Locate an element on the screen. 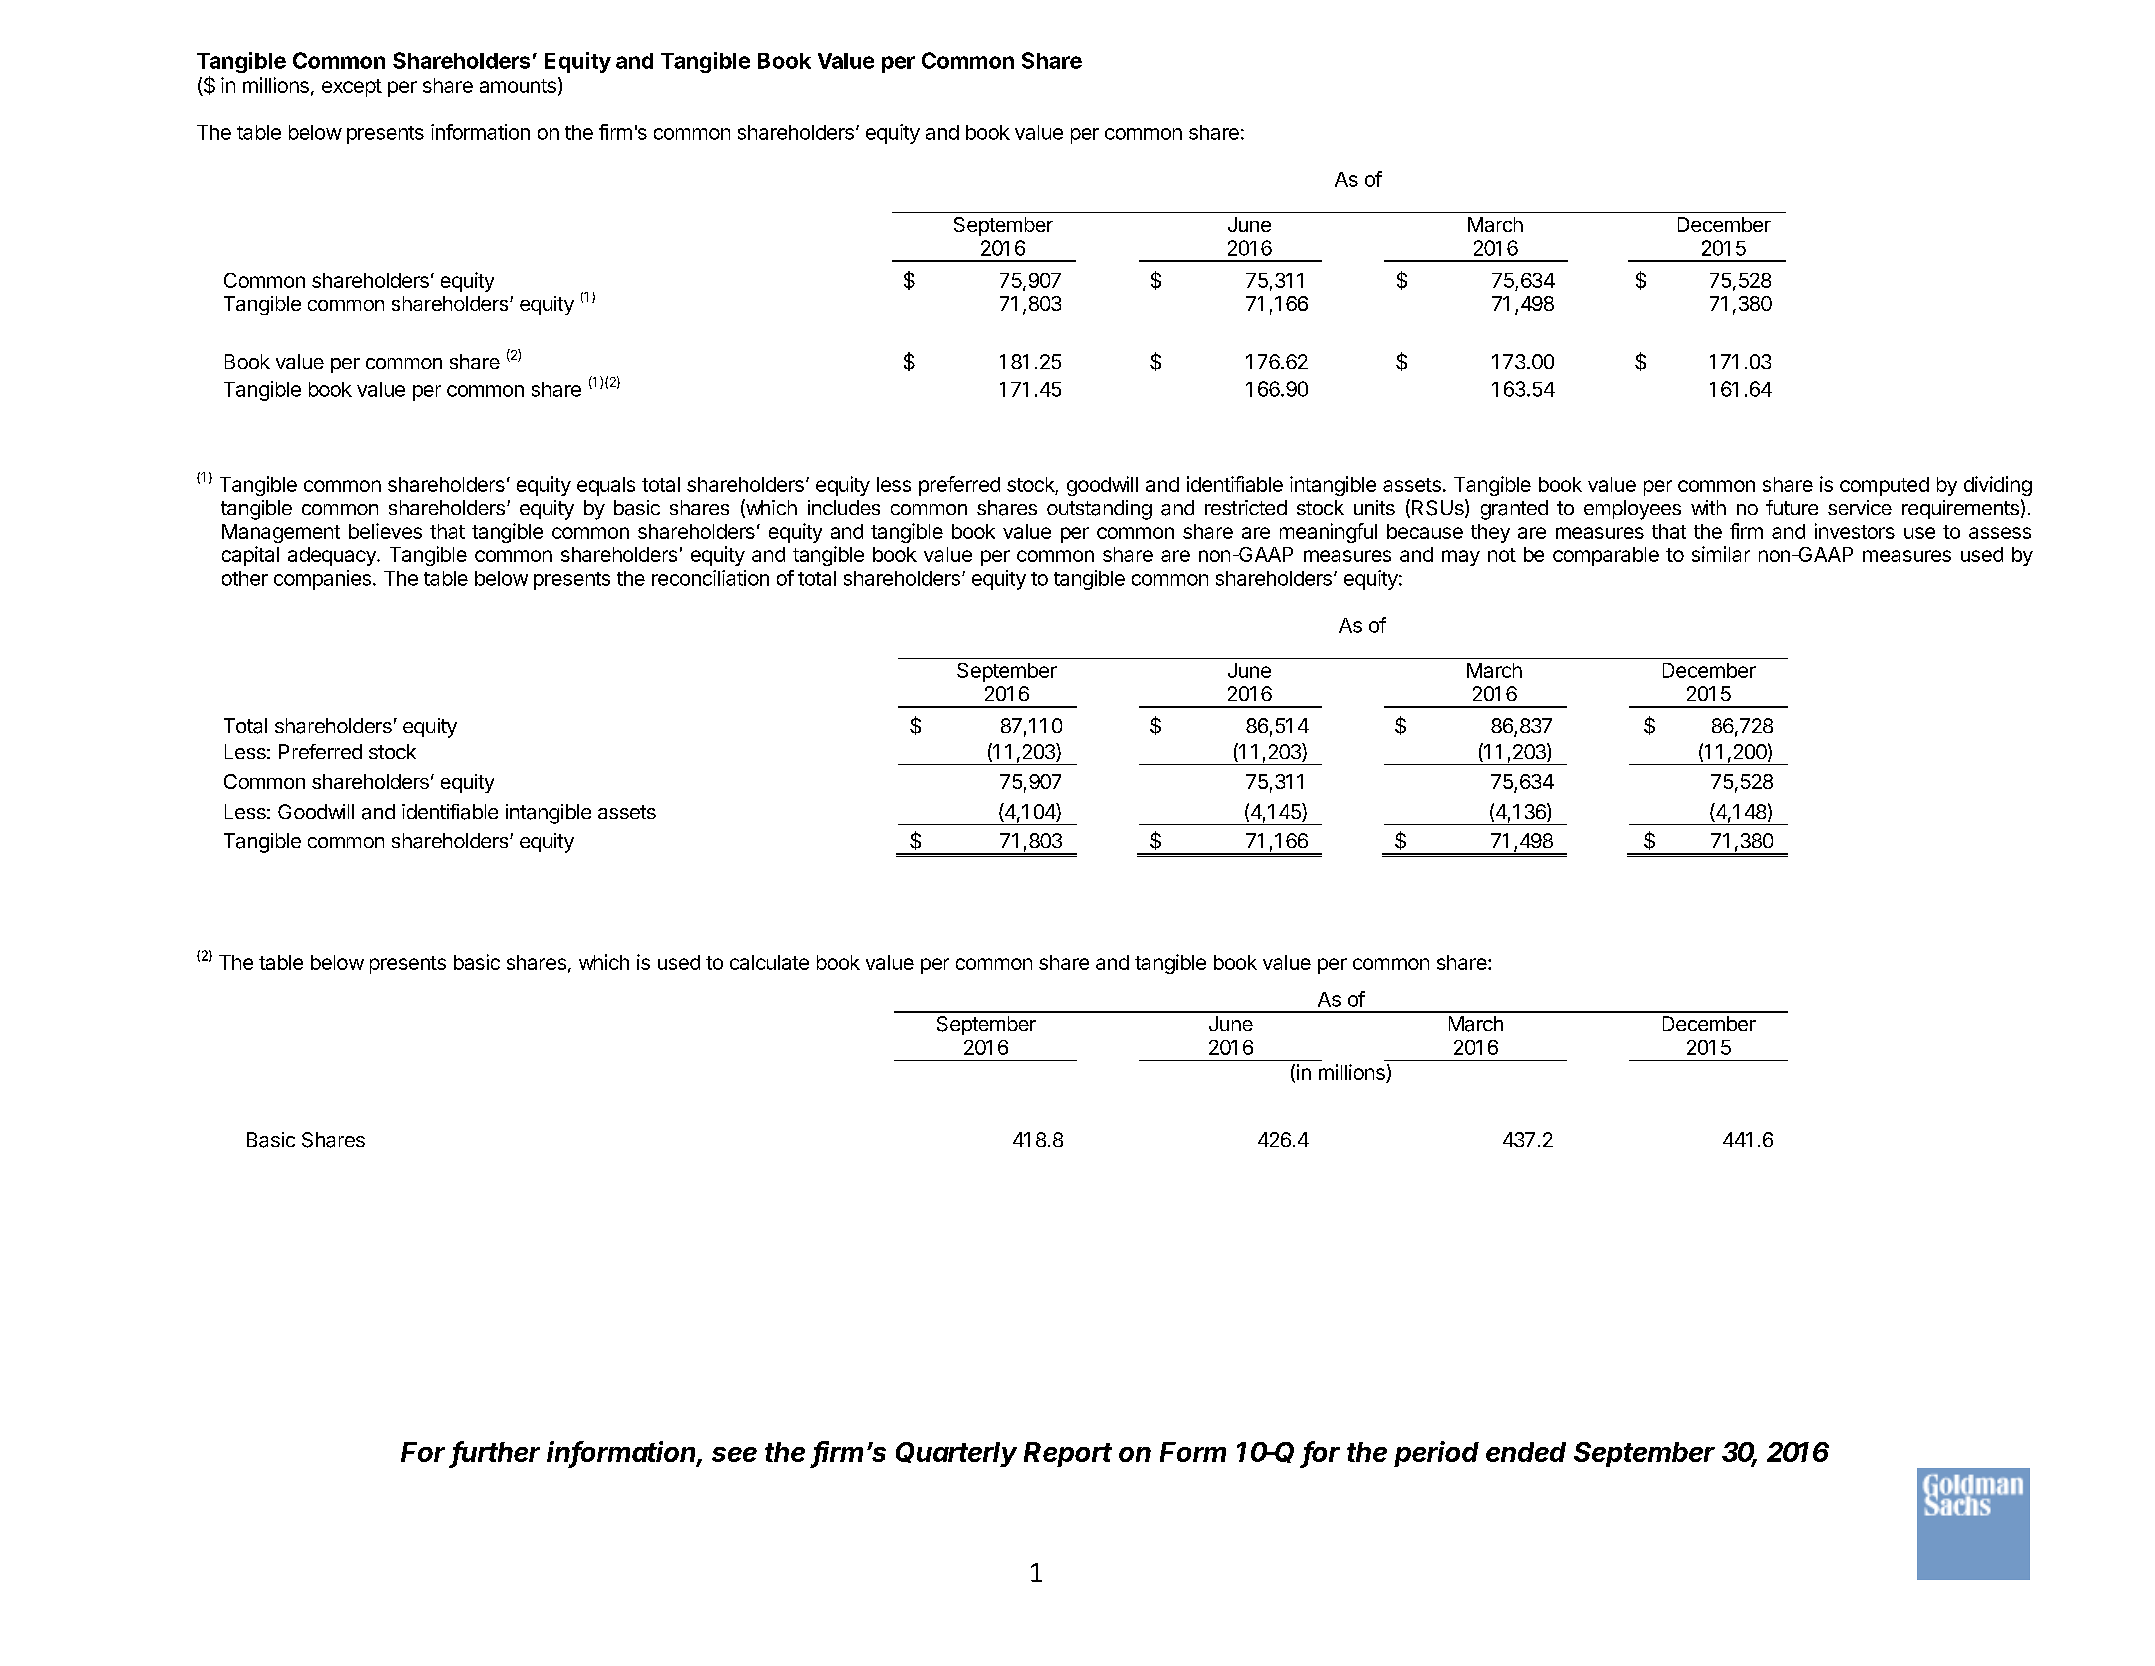  outstanding is located at coordinates (1099, 510).
